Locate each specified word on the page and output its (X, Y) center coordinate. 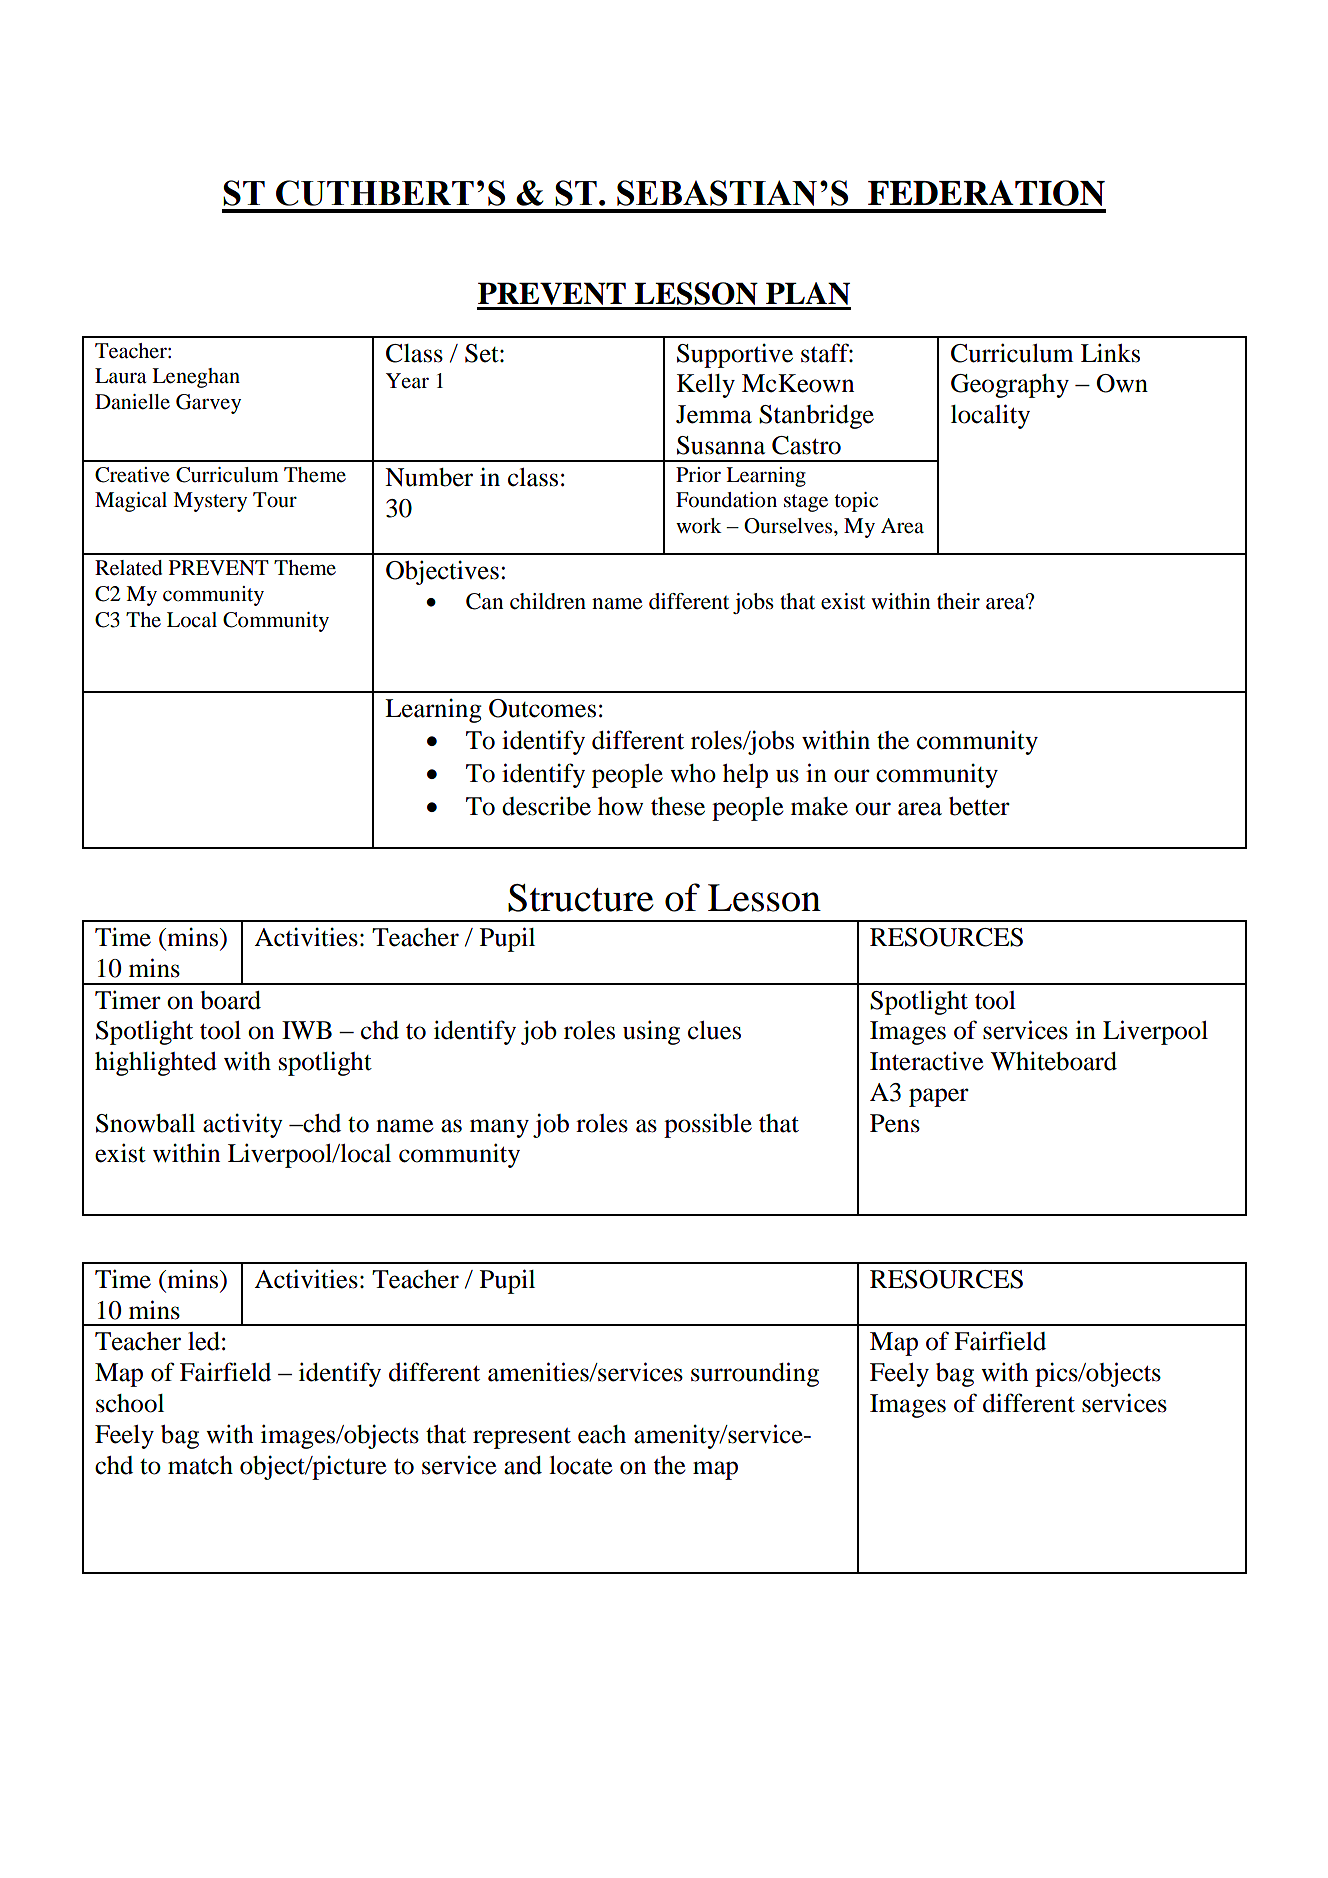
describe (546, 806)
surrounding (755, 1374)
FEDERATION (986, 193)
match (200, 1465)
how (620, 806)
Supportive (735, 356)
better (979, 806)
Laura (121, 376)
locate (580, 1465)
